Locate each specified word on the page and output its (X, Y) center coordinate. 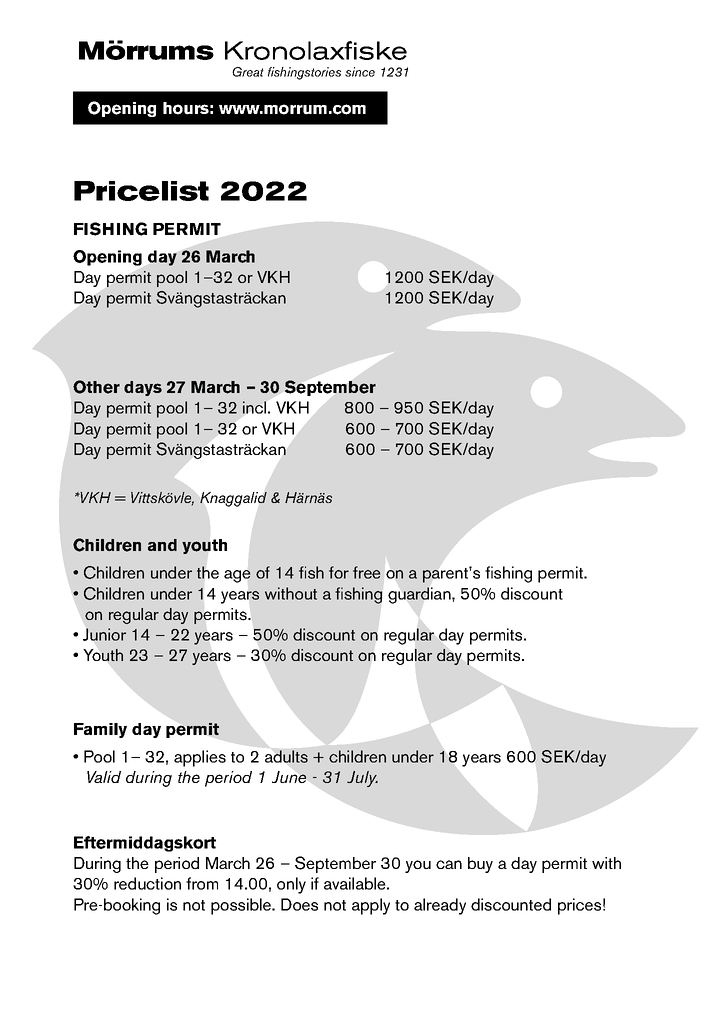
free (366, 572)
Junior (104, 634)
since (360, 72)
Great (248, 72)
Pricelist (141, 191)
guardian (420, 595)
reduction (147, 883)
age (237, 576)
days (143, 388)
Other (96, 387)
